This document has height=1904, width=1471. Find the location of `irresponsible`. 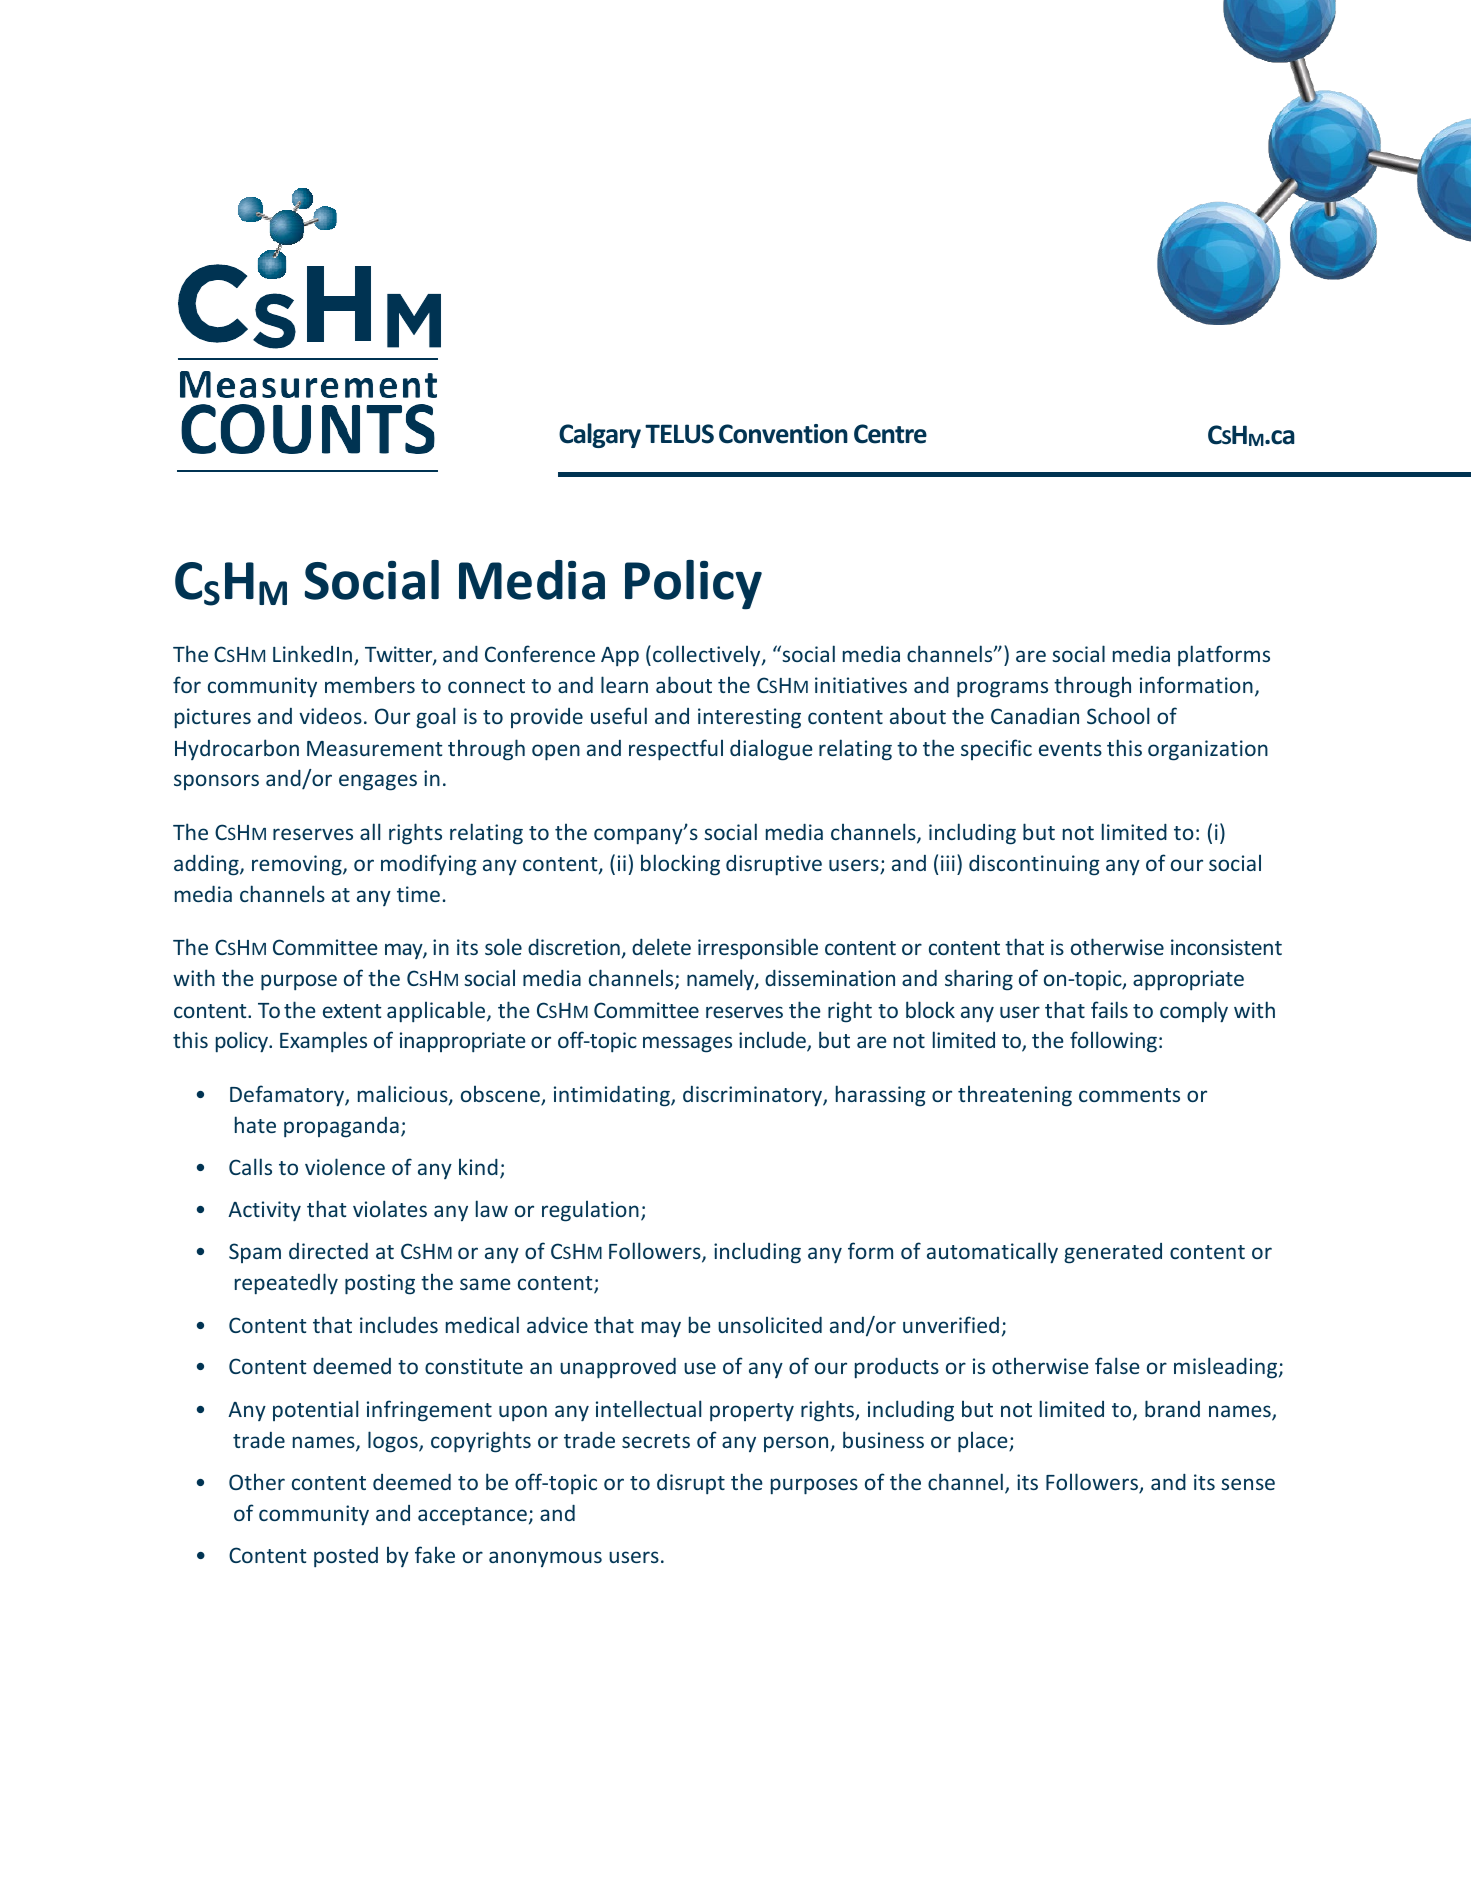

irresponsible is located at coordinates (758, 949).
